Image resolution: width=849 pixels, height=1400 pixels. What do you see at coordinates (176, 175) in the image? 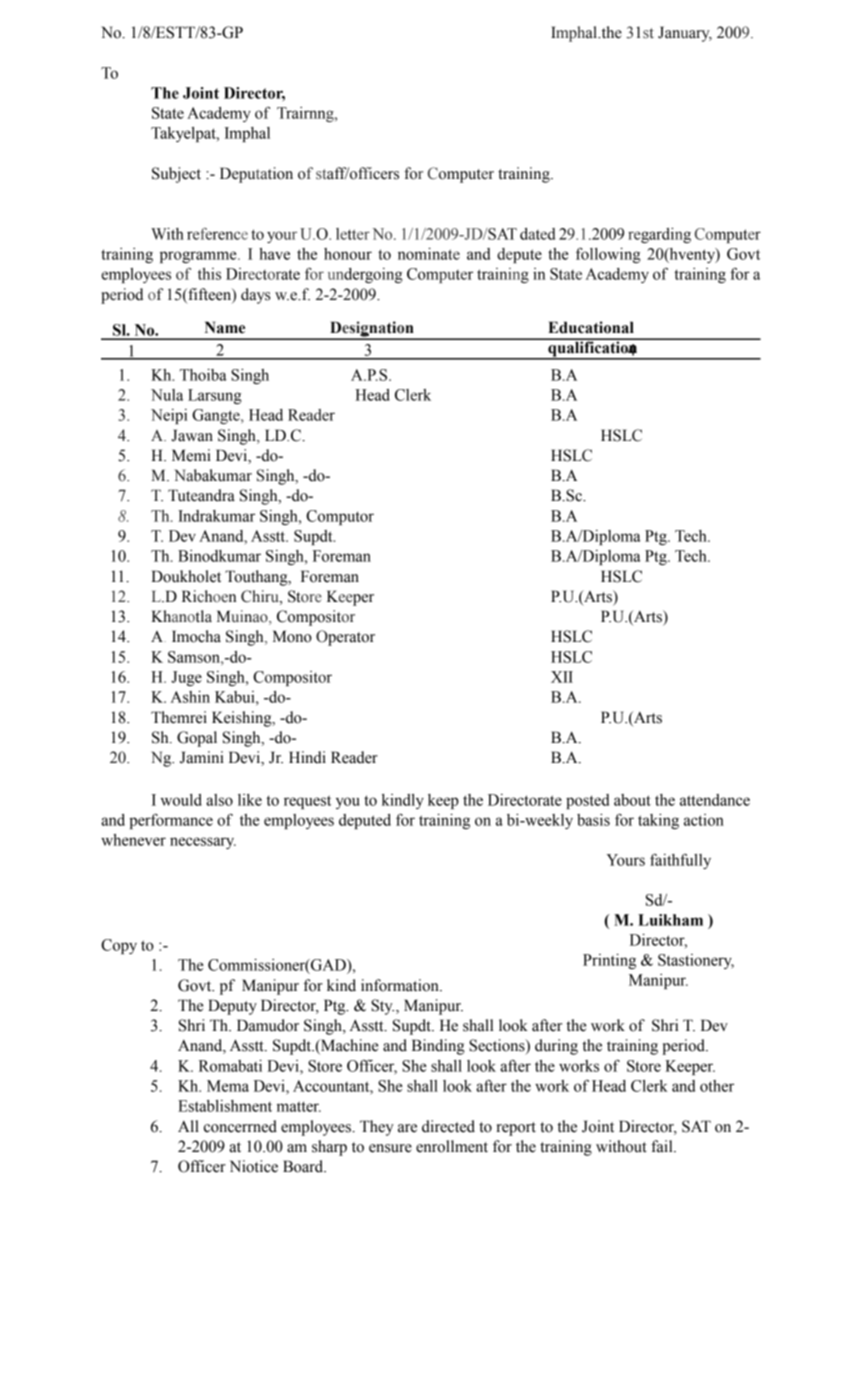
I see `Subject` at bounding box center [176, 175].
